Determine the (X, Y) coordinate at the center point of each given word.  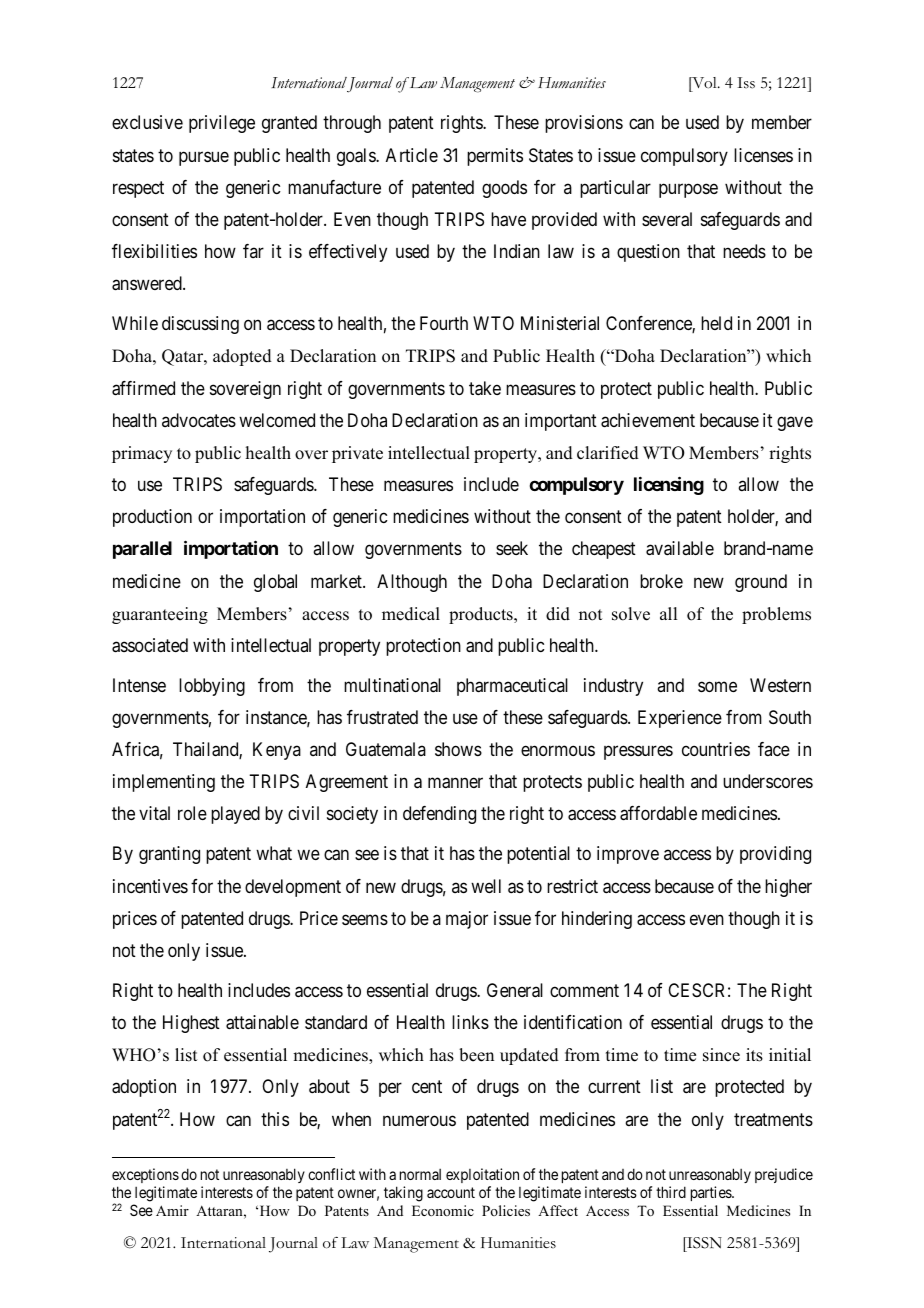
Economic (443, 1210)
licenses (763, 155)
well (486, 886)
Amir (172, 1210)
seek (512, 548)
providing (775, 855)
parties (712, 1193)
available (680, 548)
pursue (204, 158)
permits (495, 157)
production (152, 518)
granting (169, 855)
